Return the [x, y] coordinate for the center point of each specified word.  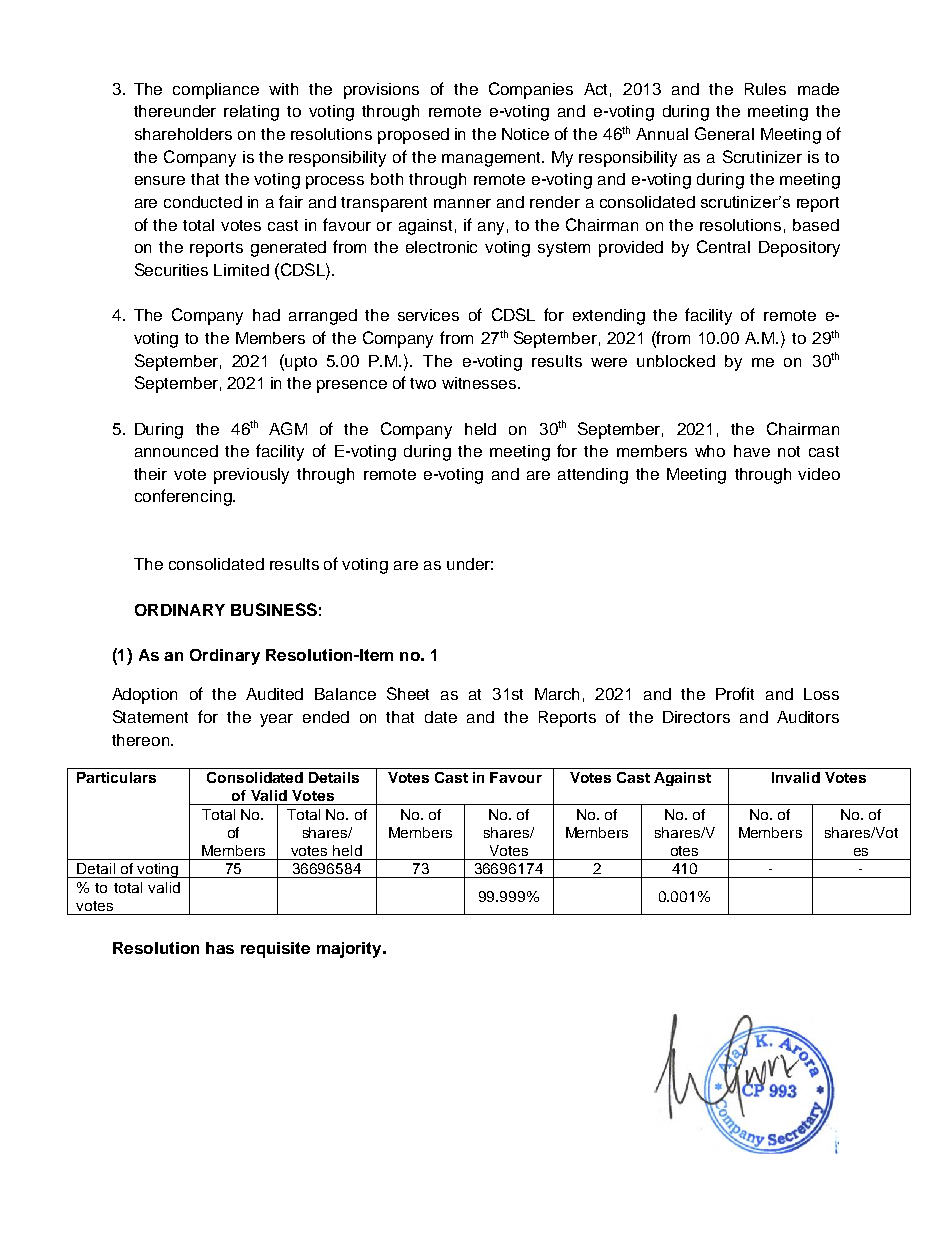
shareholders [183, 134]
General [724, 133]
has [220, 948]
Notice [525, 134]
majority [350, 950]
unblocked [676, 361]
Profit [735, 693]
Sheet [408, 693]
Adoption [144, 696]
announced [176, 451]
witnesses [480, 383]
